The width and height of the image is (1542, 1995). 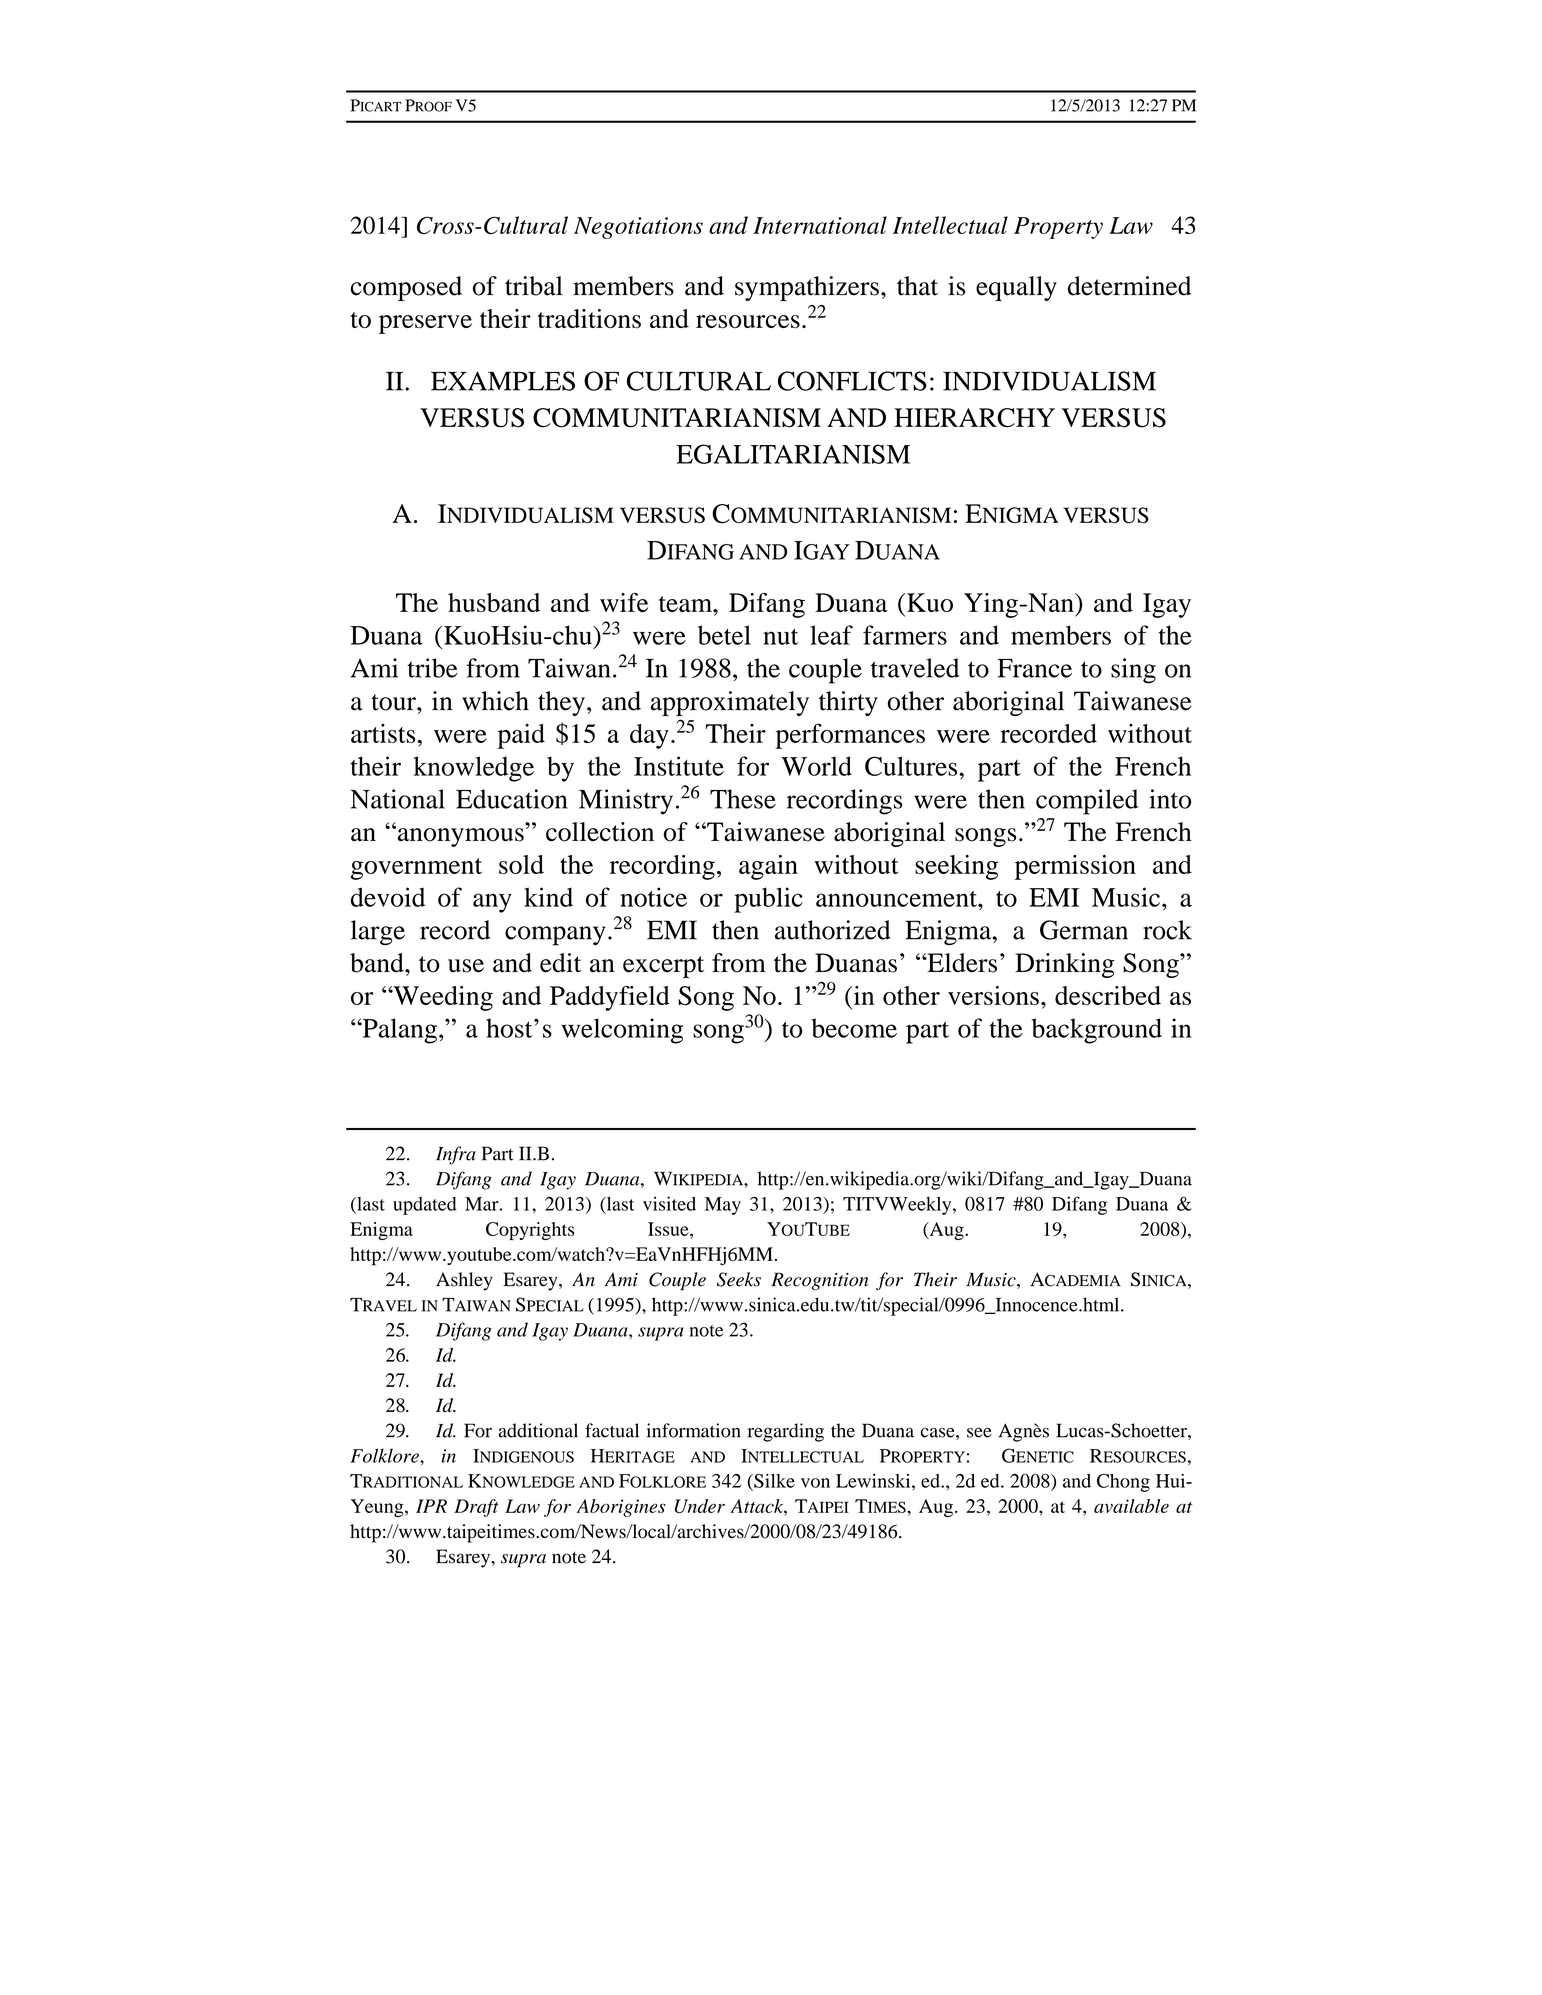 I want to click on nut, so click(x=780, y=637).
